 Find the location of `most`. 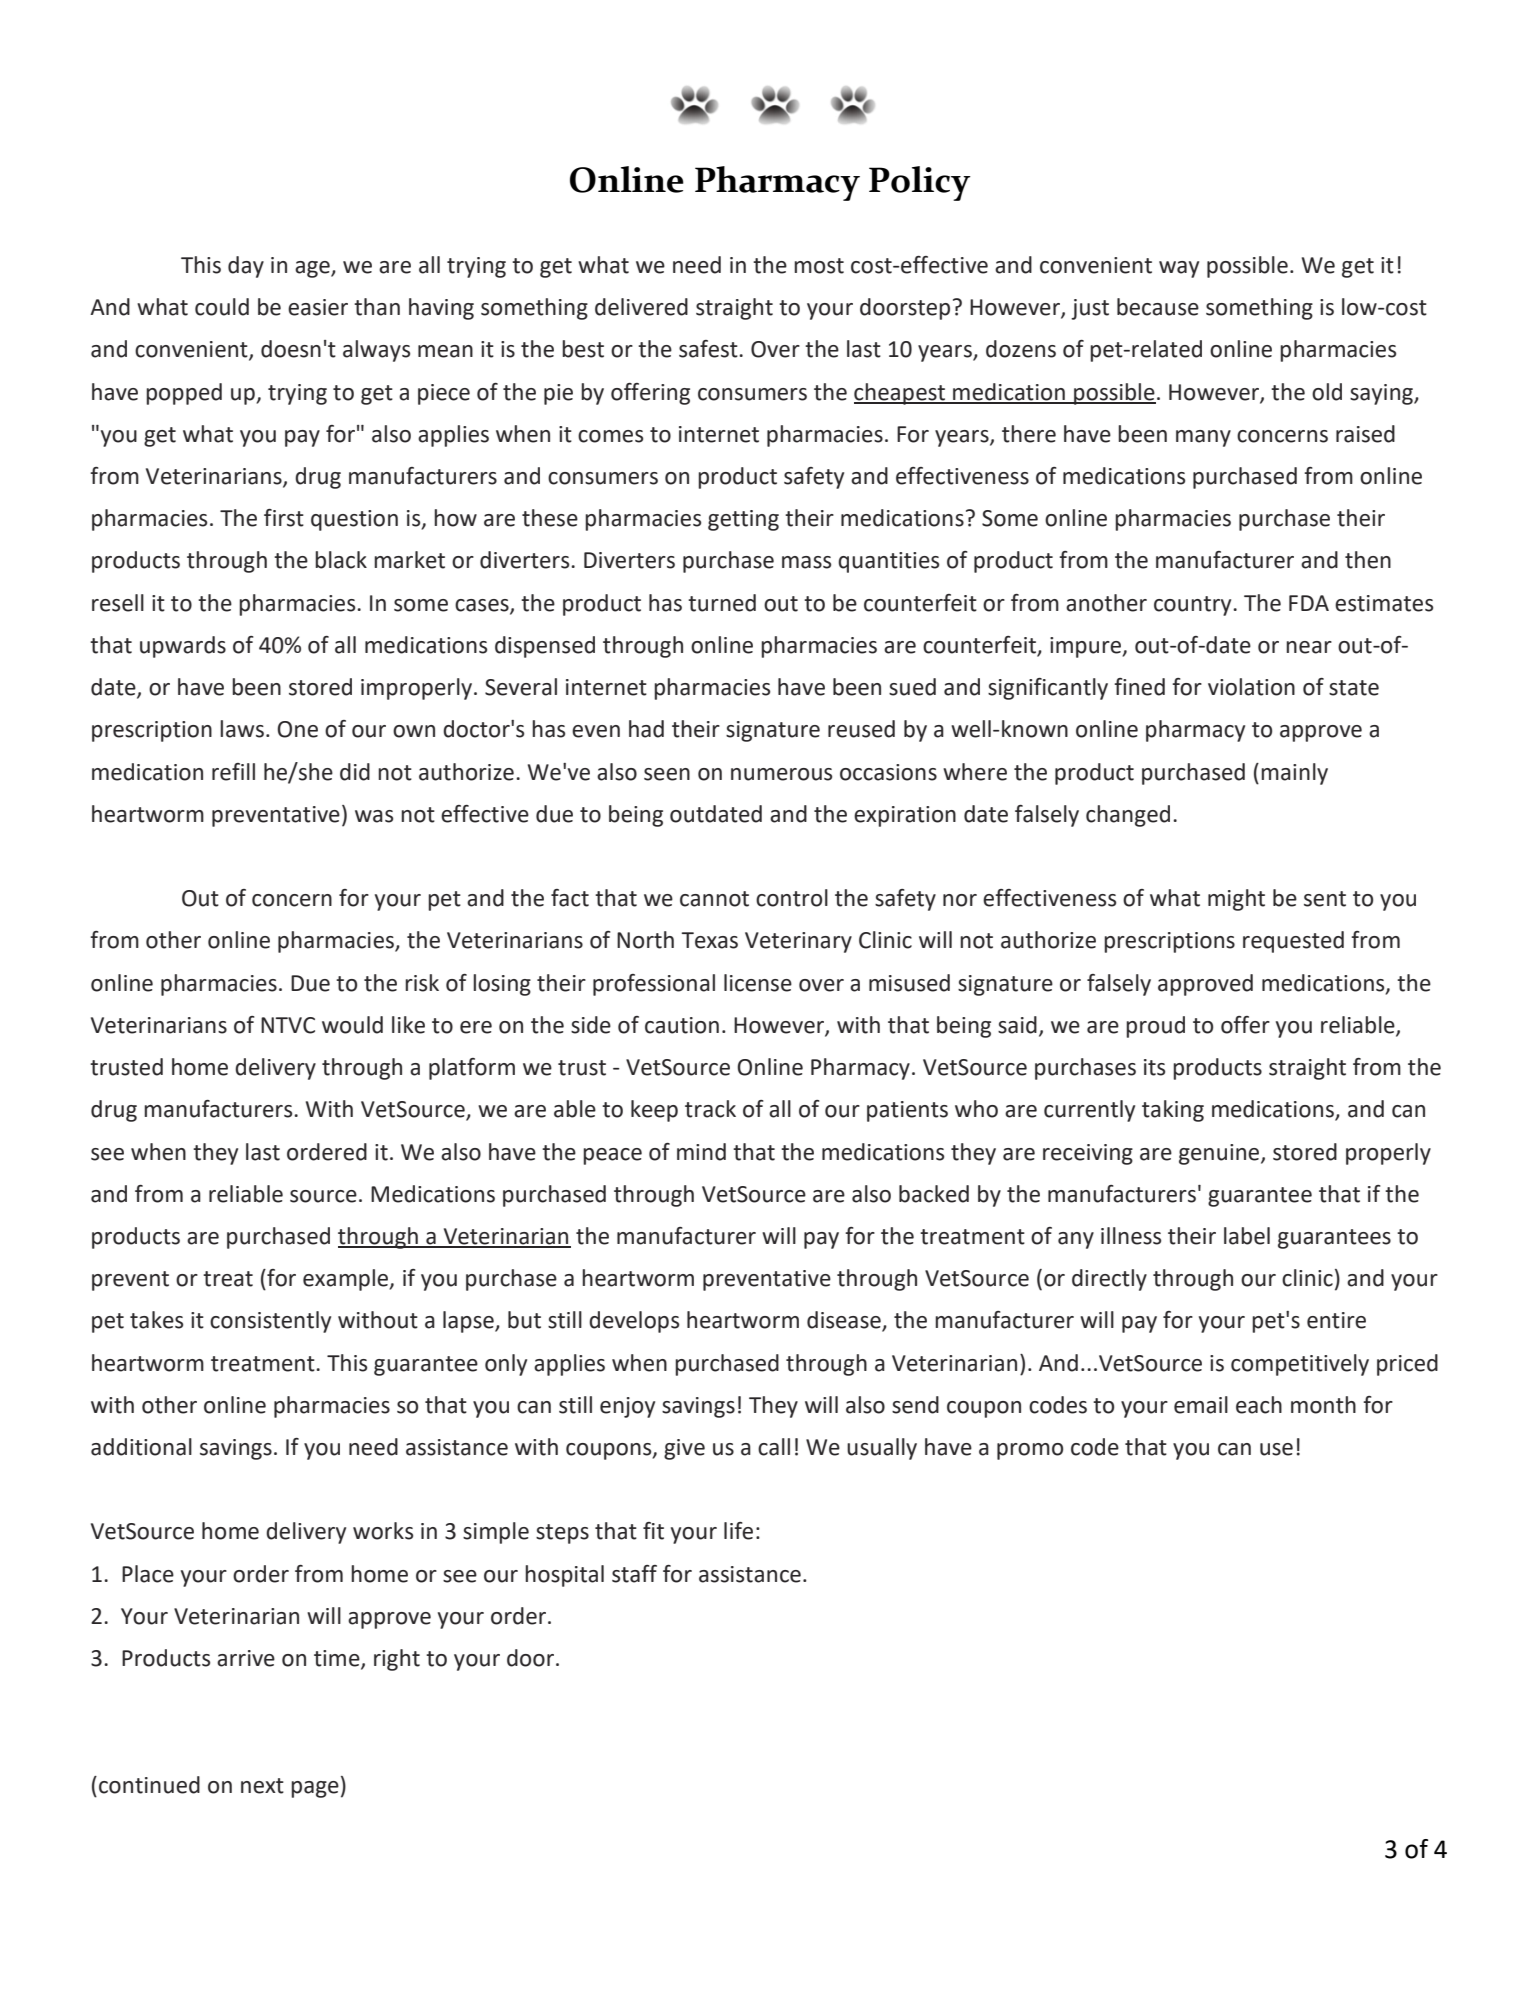

most is located at coordinates (819, 266).
